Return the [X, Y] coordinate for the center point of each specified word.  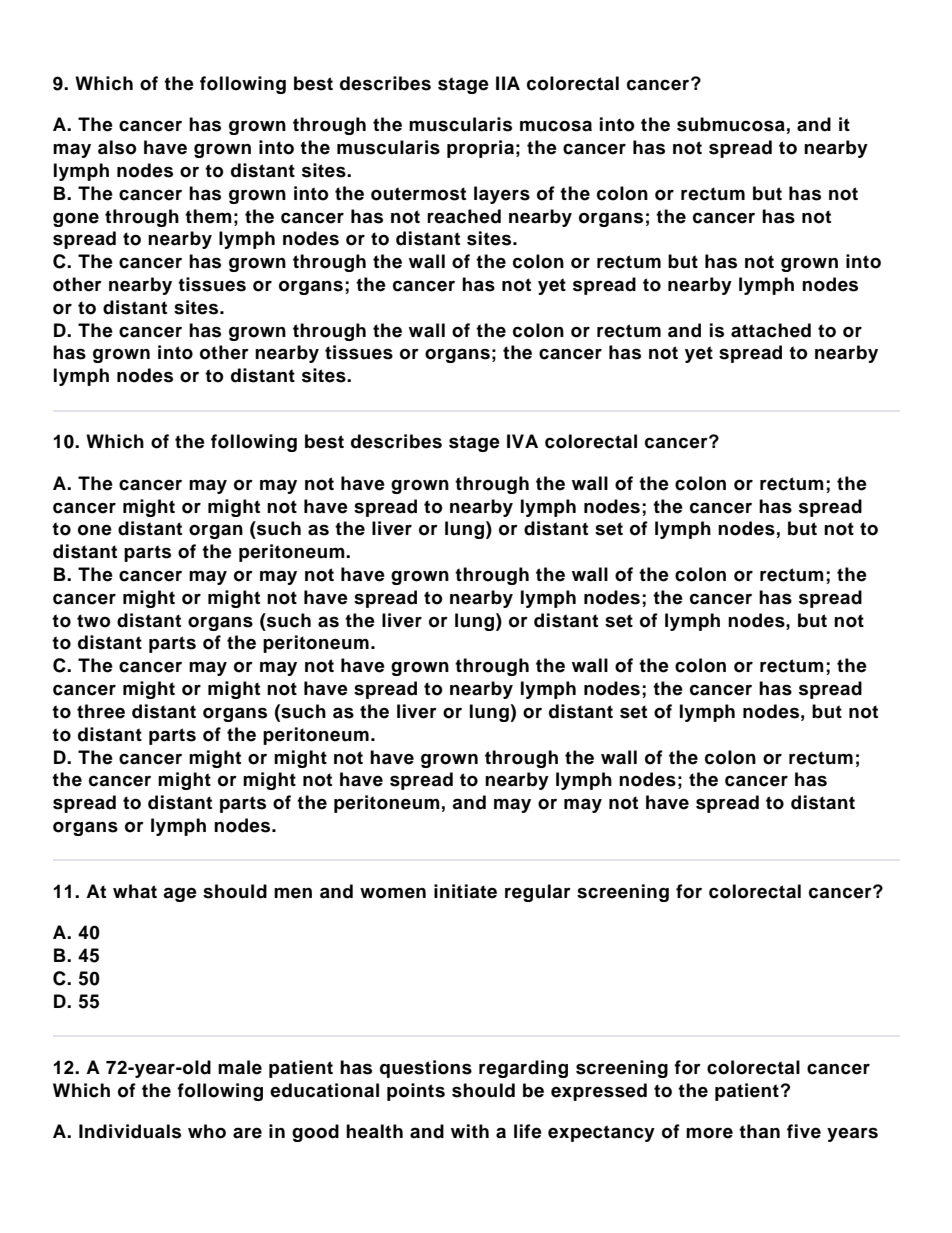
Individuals [130, 1131]
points [416, 1092]
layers [502, 195]
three [101, 711]
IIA [508, 83]
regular [538, 893]
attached [771, 330]
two [94, 621]
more [709, 1133]
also [117, 147]
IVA [522, 441]
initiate [465, 891]
